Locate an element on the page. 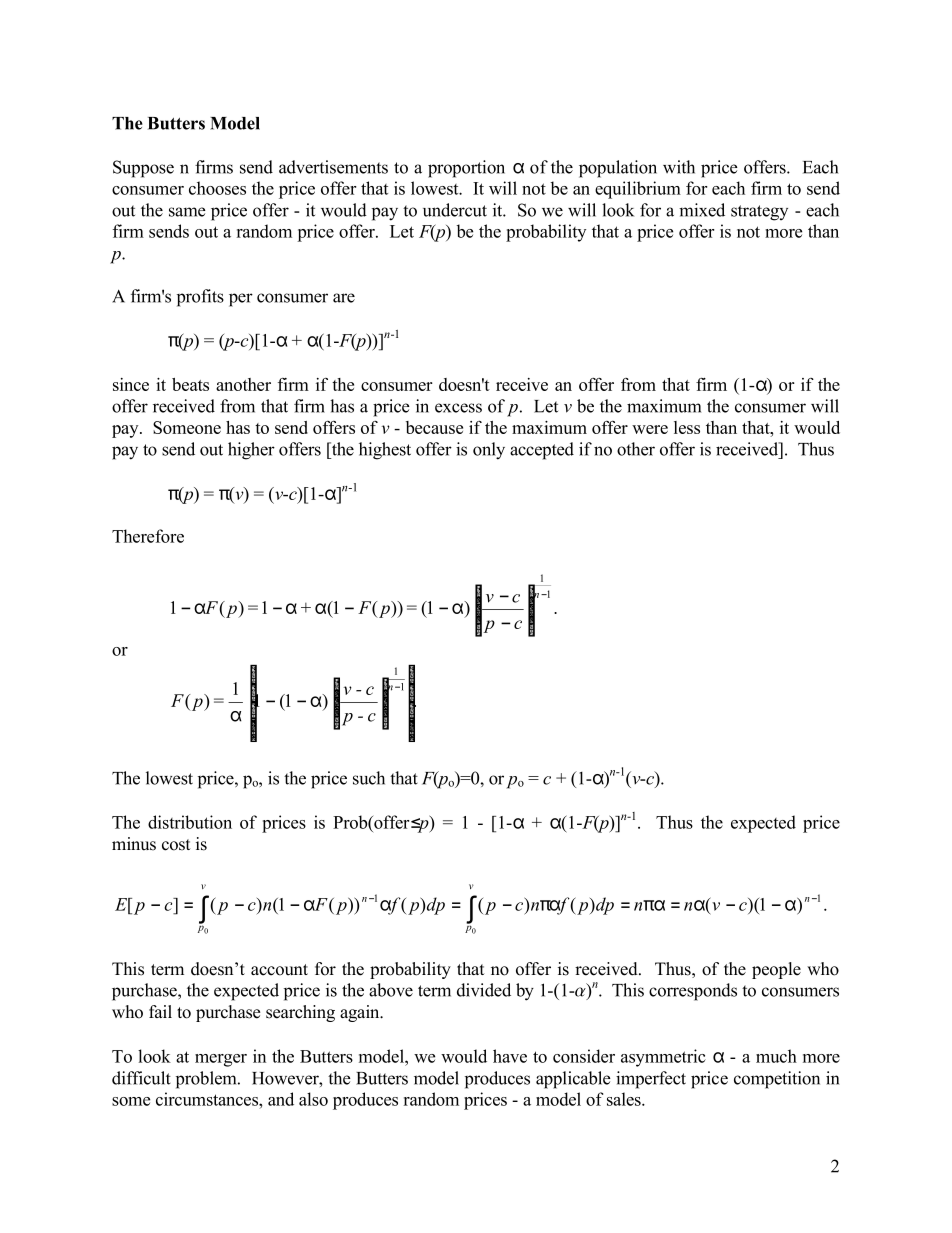 This image has height=1233, width=952. undercut is located at coordinates (455, 210).
